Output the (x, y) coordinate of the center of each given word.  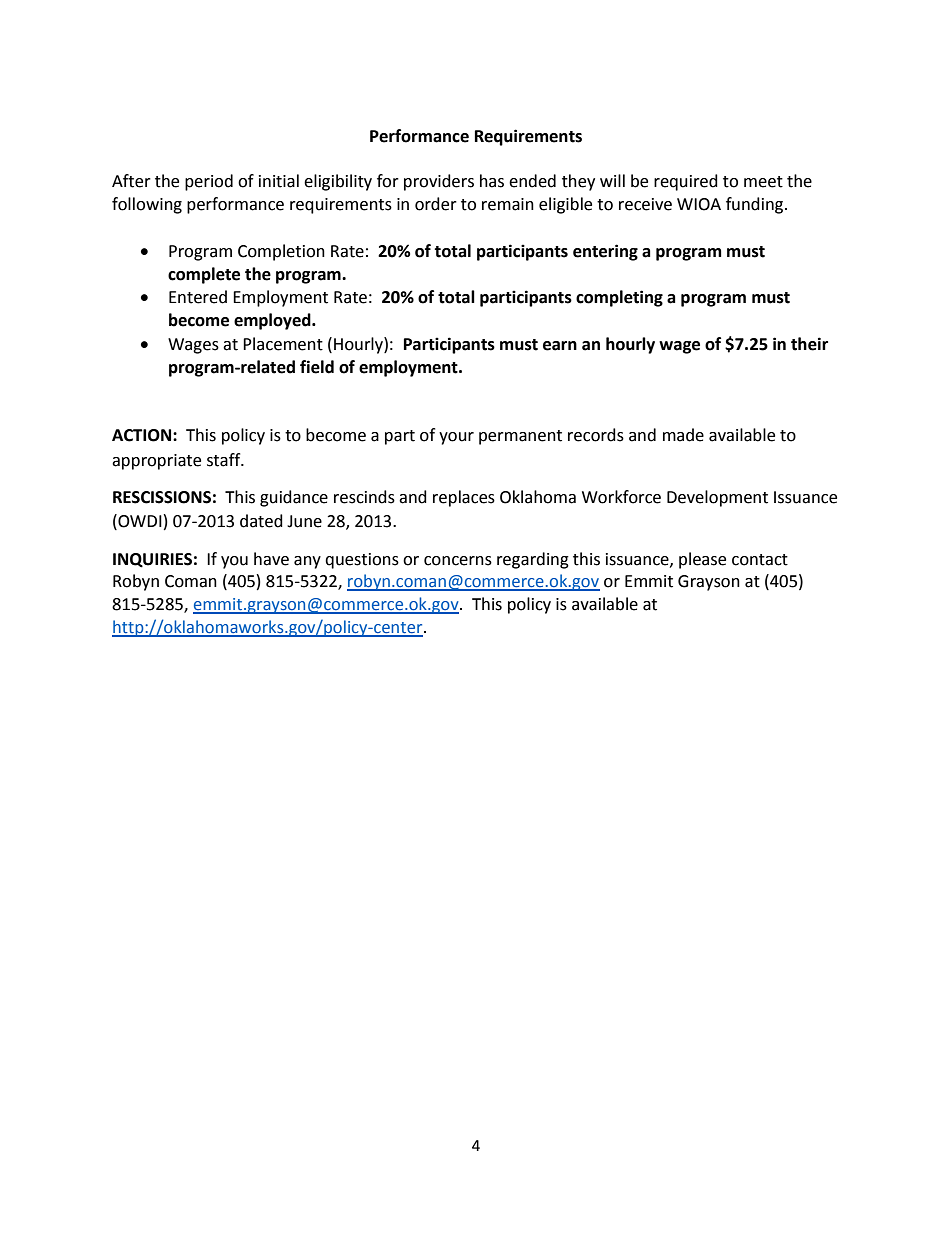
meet (763, 182)
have (271, 559)
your (456, 438)
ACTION (143, 435)
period (209, 182)
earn (560, 346)
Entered (198, 297)
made (683, 435)
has (492, 181)
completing (619, 298)
